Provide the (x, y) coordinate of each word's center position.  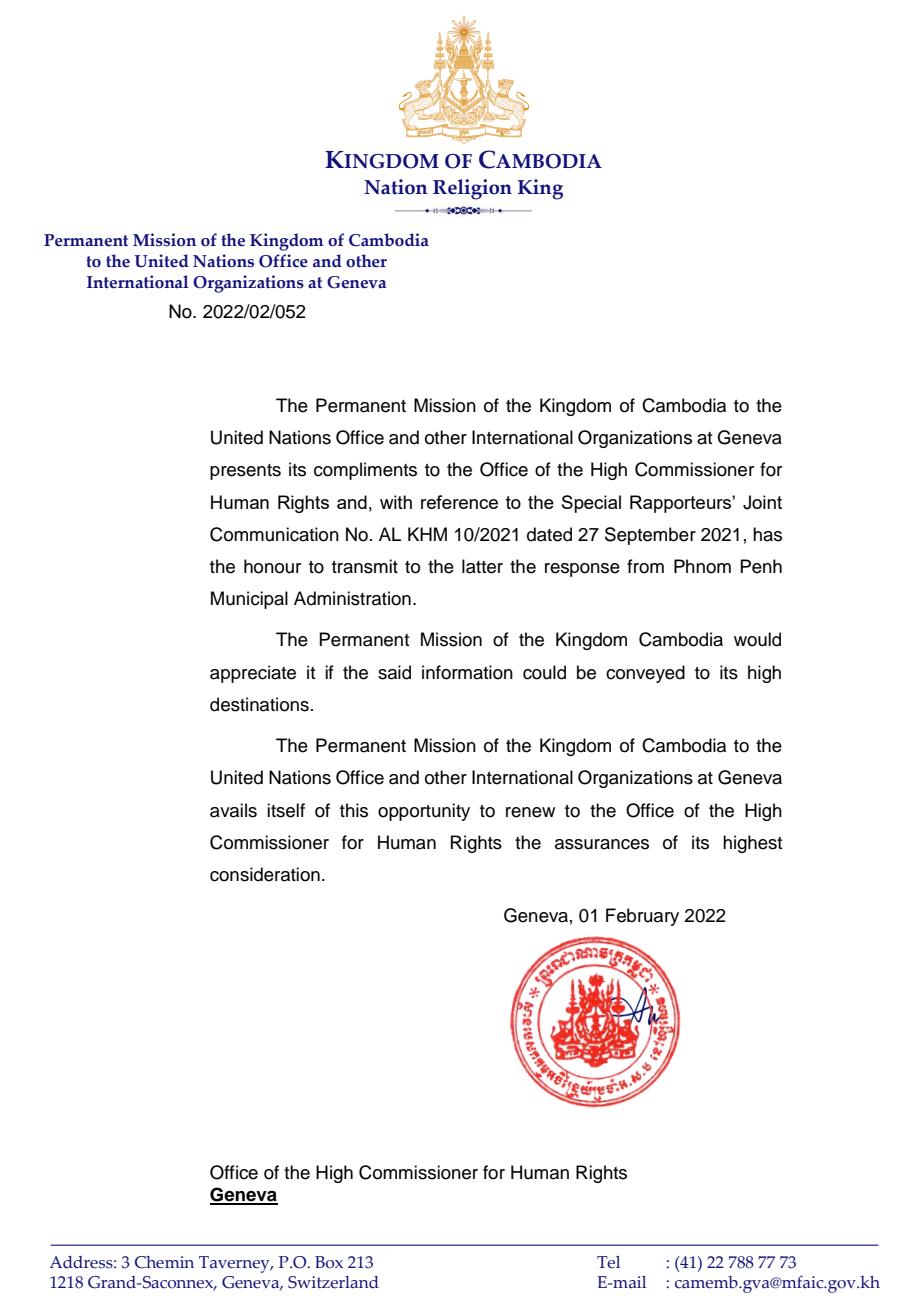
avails (233, 810)
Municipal (249, 600)
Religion (472, 189)
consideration (265, 874)
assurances (602, 844)
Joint (762, 502)
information (467, 672)
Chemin (164, 1262)
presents (245, 472)
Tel (608, 1262)
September (650, 536)
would (757, 639)
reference (459, 502)
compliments (365, 471)
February (642, 917)
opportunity (424, 812)
